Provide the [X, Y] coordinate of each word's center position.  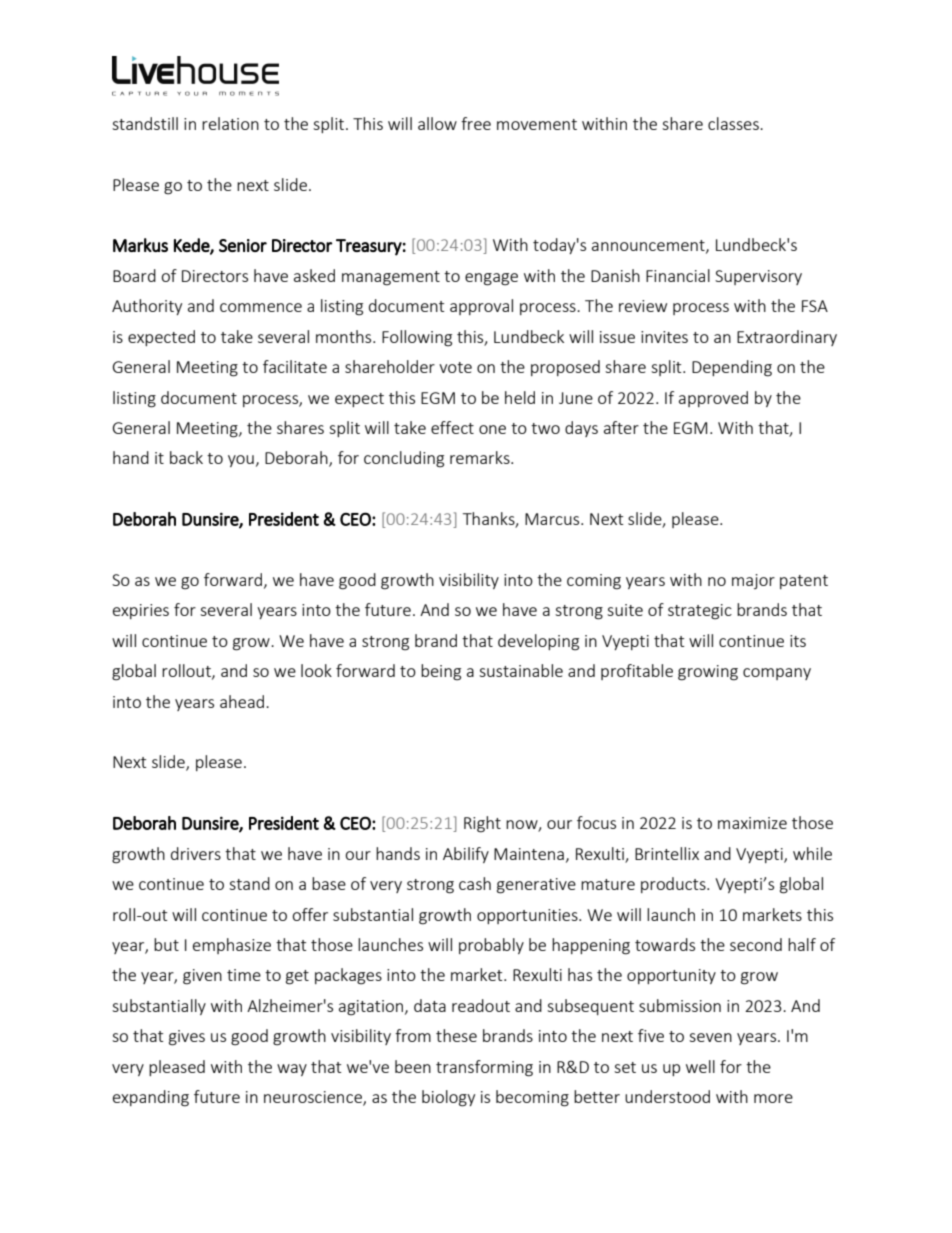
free [476, 123]
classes [734, 123]
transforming [484, 1068]
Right [482, 824]
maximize [752, 823]
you [241, 461]
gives [187, 1038]
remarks [481, 457]
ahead [243, 701]
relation [230, 123]
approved [713, 399]
